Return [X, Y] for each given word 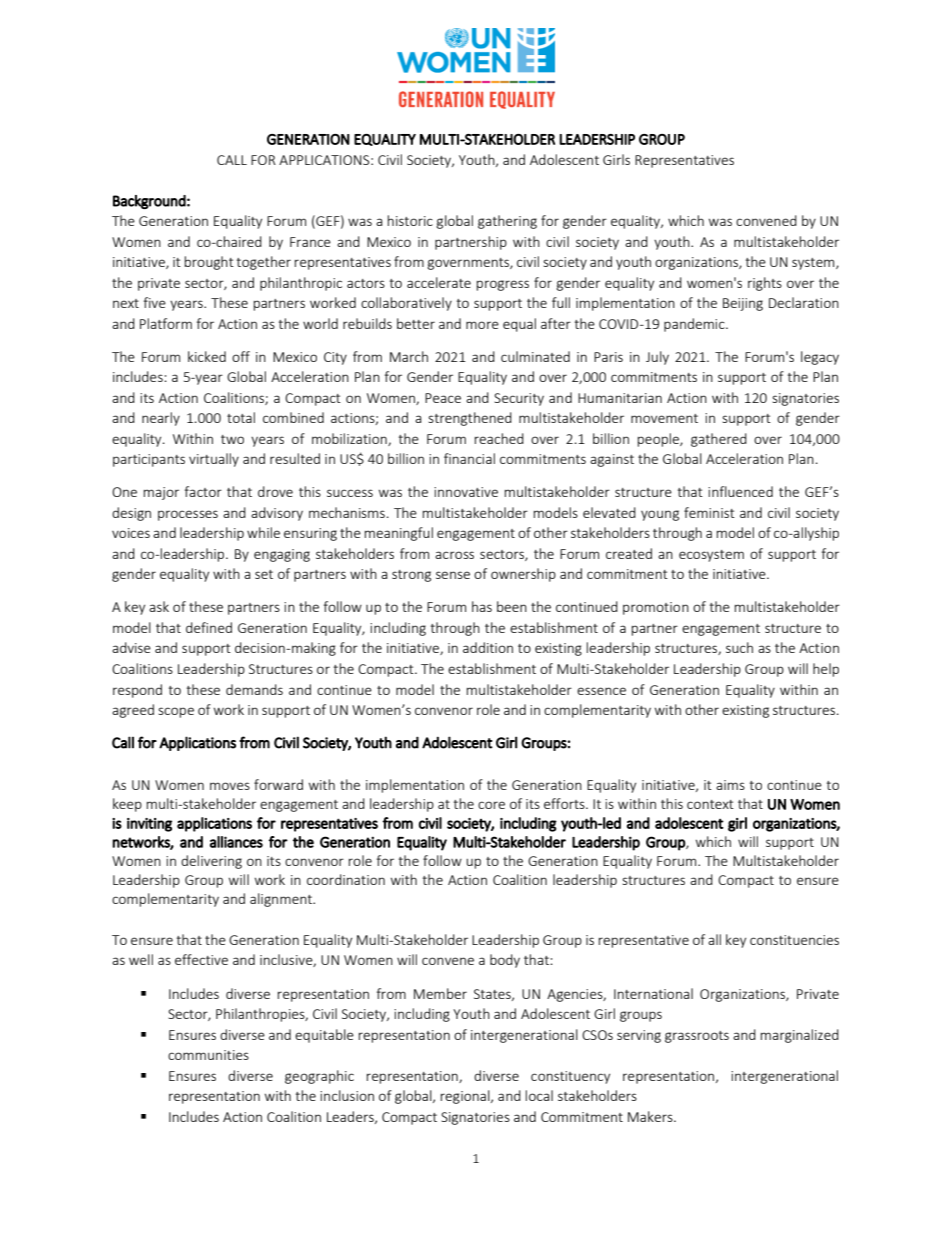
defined [209, 627]
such [739, 647]
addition [488, 647]
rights [765, 284]
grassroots [697, 1037]
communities [208, 1055]
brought [209, 263]
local [539, 1095]
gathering [507, 222]
